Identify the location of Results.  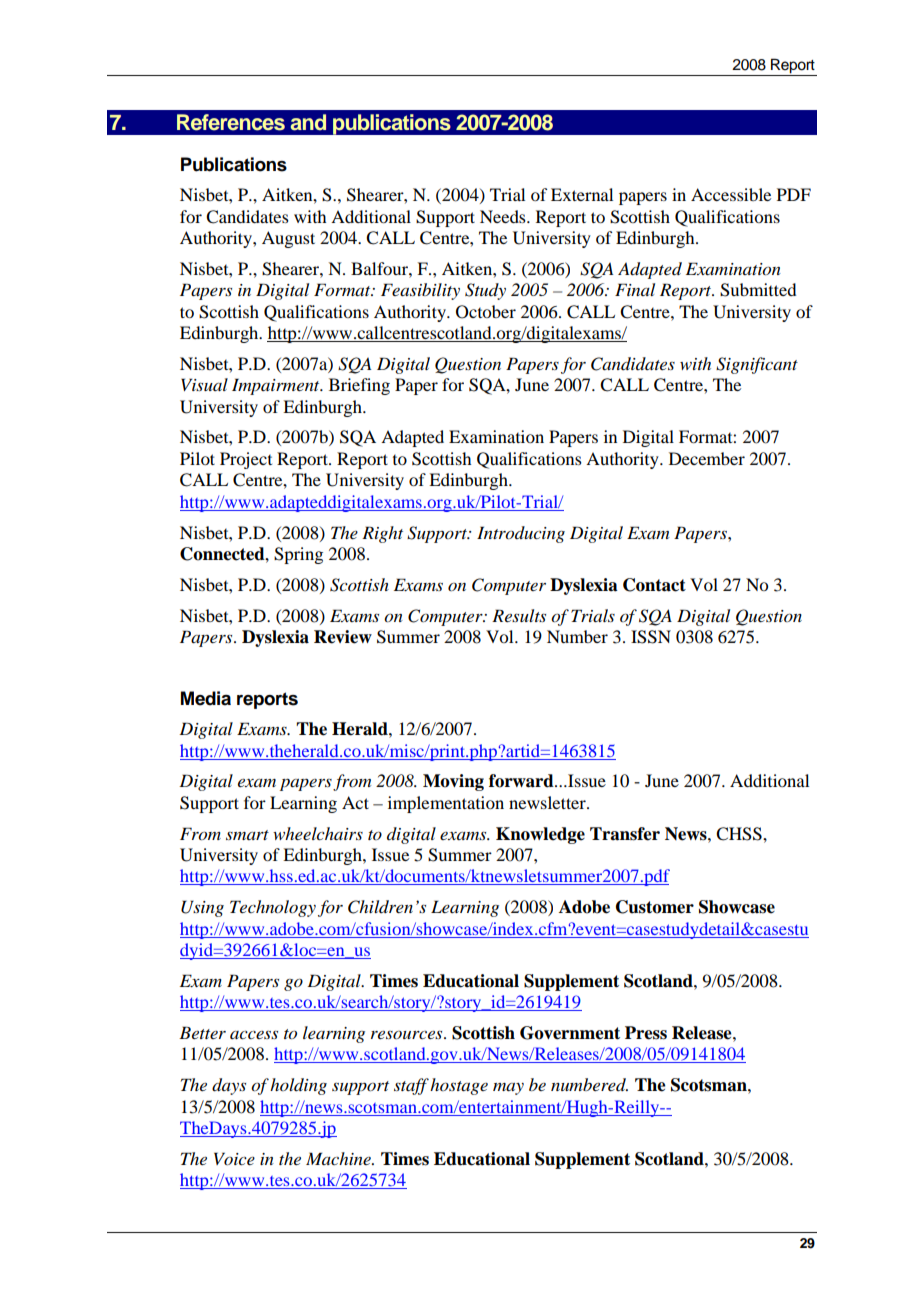
(519, 615).
